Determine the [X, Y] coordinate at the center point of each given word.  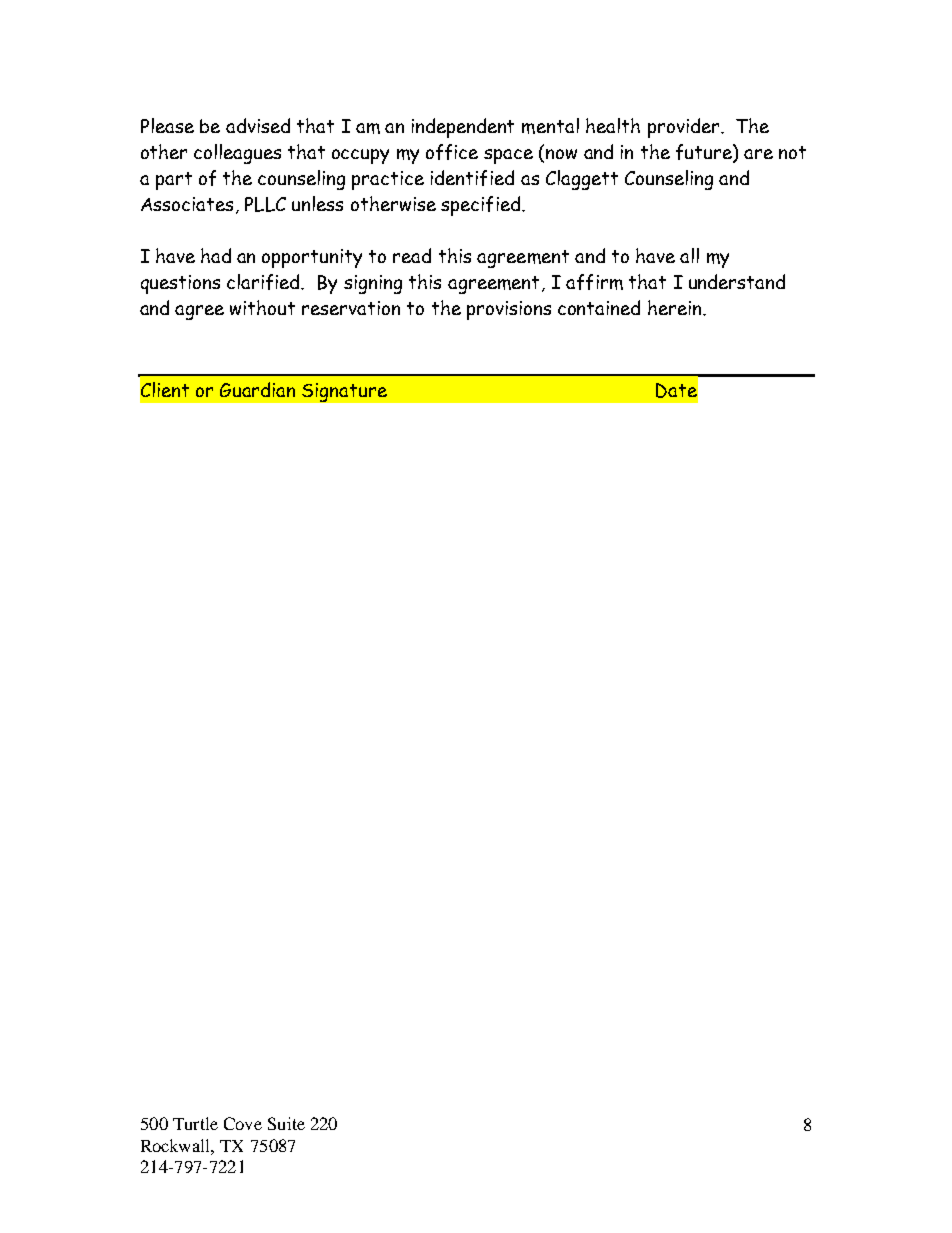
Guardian [257, 389]
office [452, 152]
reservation [351, 308]
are [758, 154]
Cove [243, 1123]
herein [676, 307]
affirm [594, 282]
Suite [286, 1123]
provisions [509, 310]
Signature [344, 392]
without [262, 307]
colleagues [237, 154]
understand [737, 281]
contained [599, 307]
